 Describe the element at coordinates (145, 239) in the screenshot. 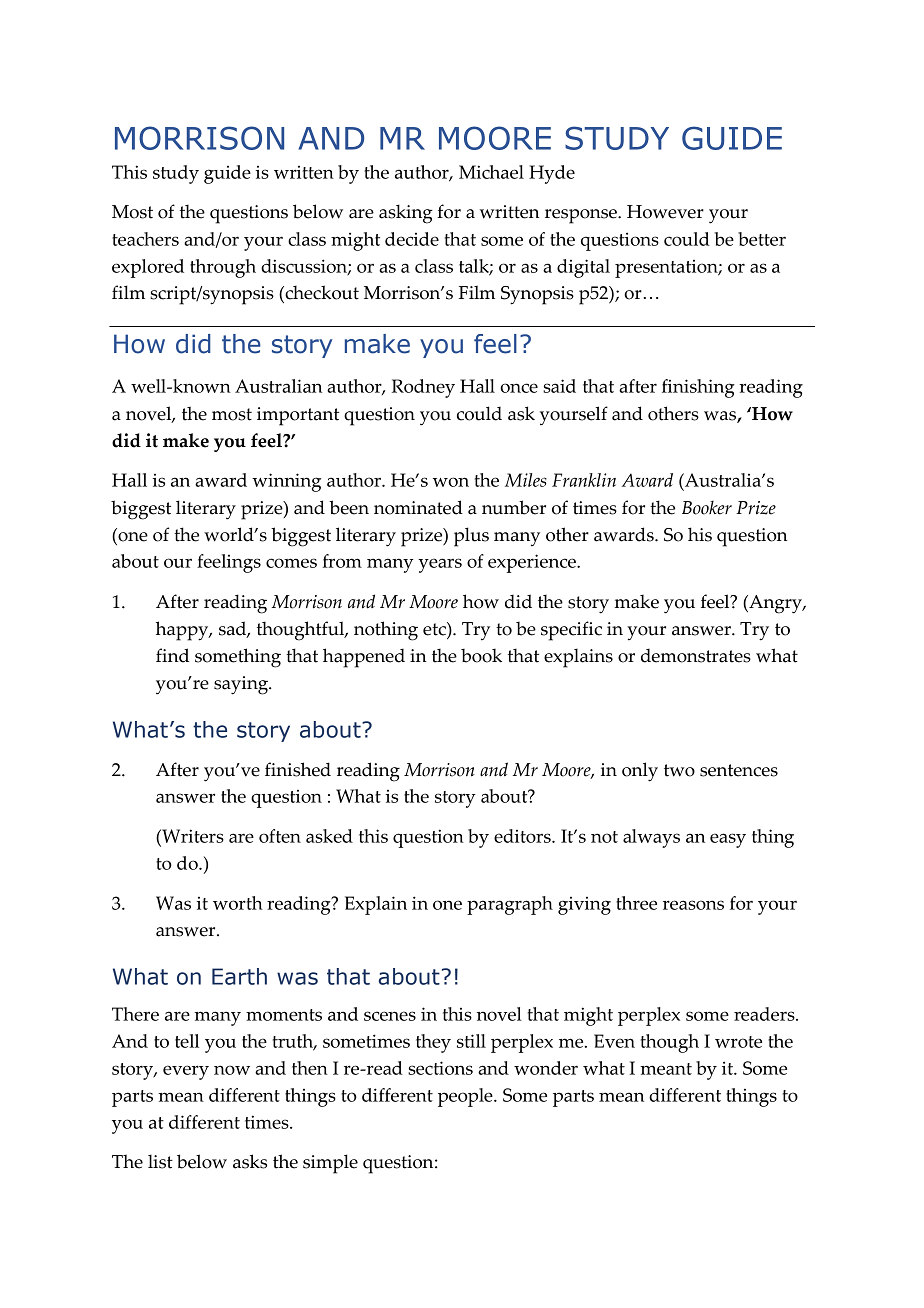

I see `teachers` at that location.
